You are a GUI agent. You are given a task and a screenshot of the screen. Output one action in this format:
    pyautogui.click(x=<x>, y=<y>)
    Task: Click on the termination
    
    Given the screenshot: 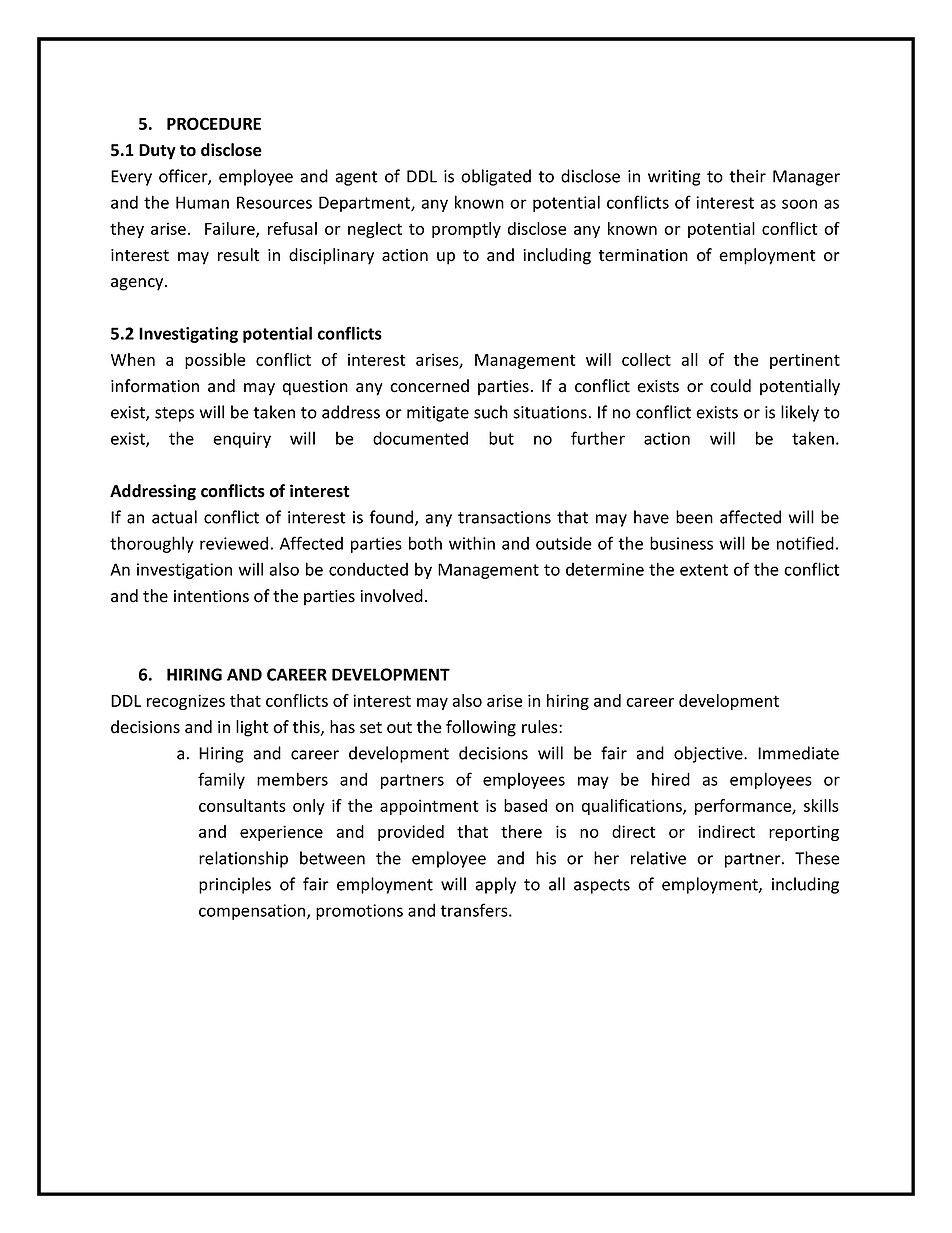 What is the action you would take?
    pyautogui.click(x=643, y=255)
